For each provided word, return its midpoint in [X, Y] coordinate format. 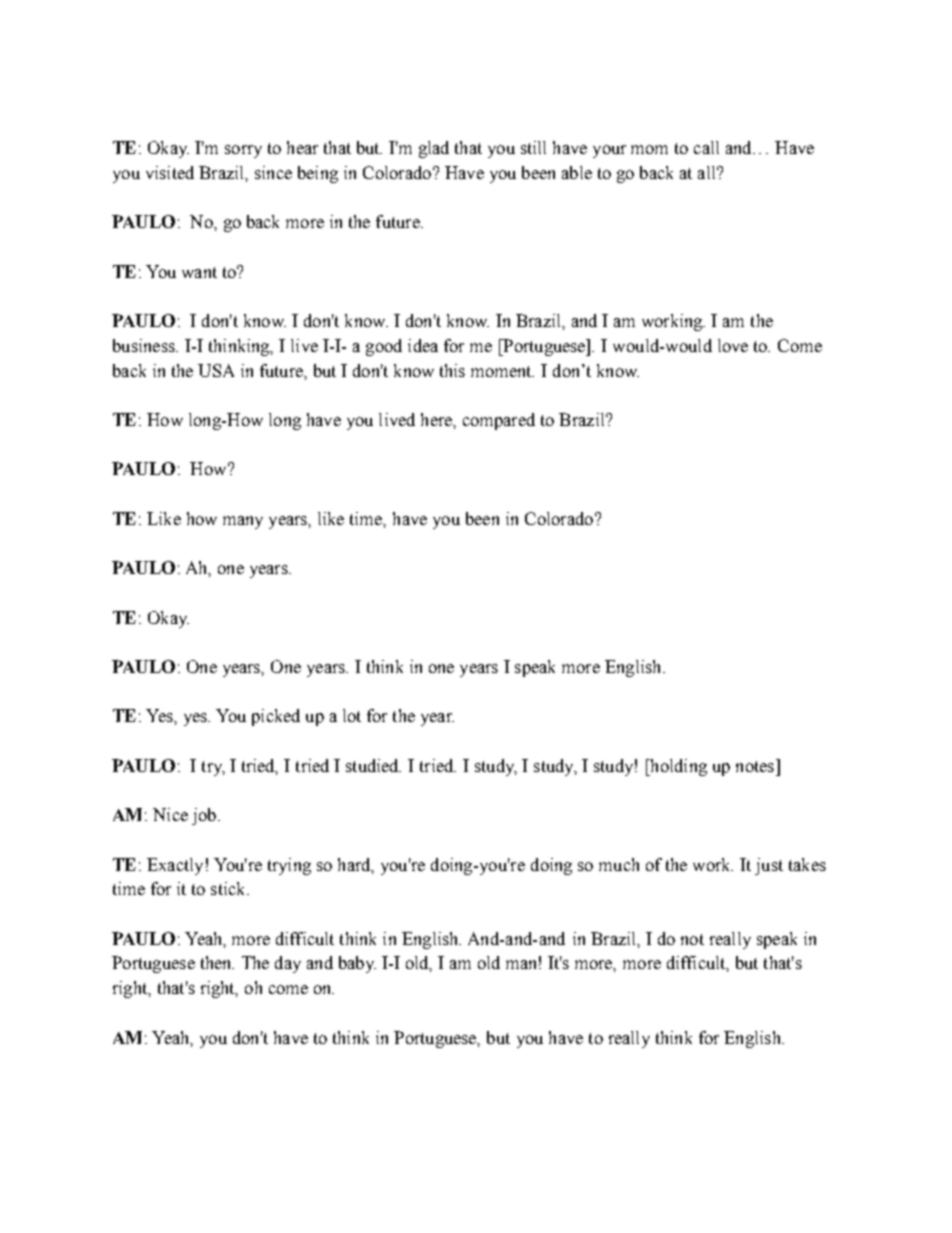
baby [357, 964]
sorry [243, 151]
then [217, 962]
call [706, 147]
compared [499, 421]
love [733, 345]
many [243, 522]
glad [434, 149]
